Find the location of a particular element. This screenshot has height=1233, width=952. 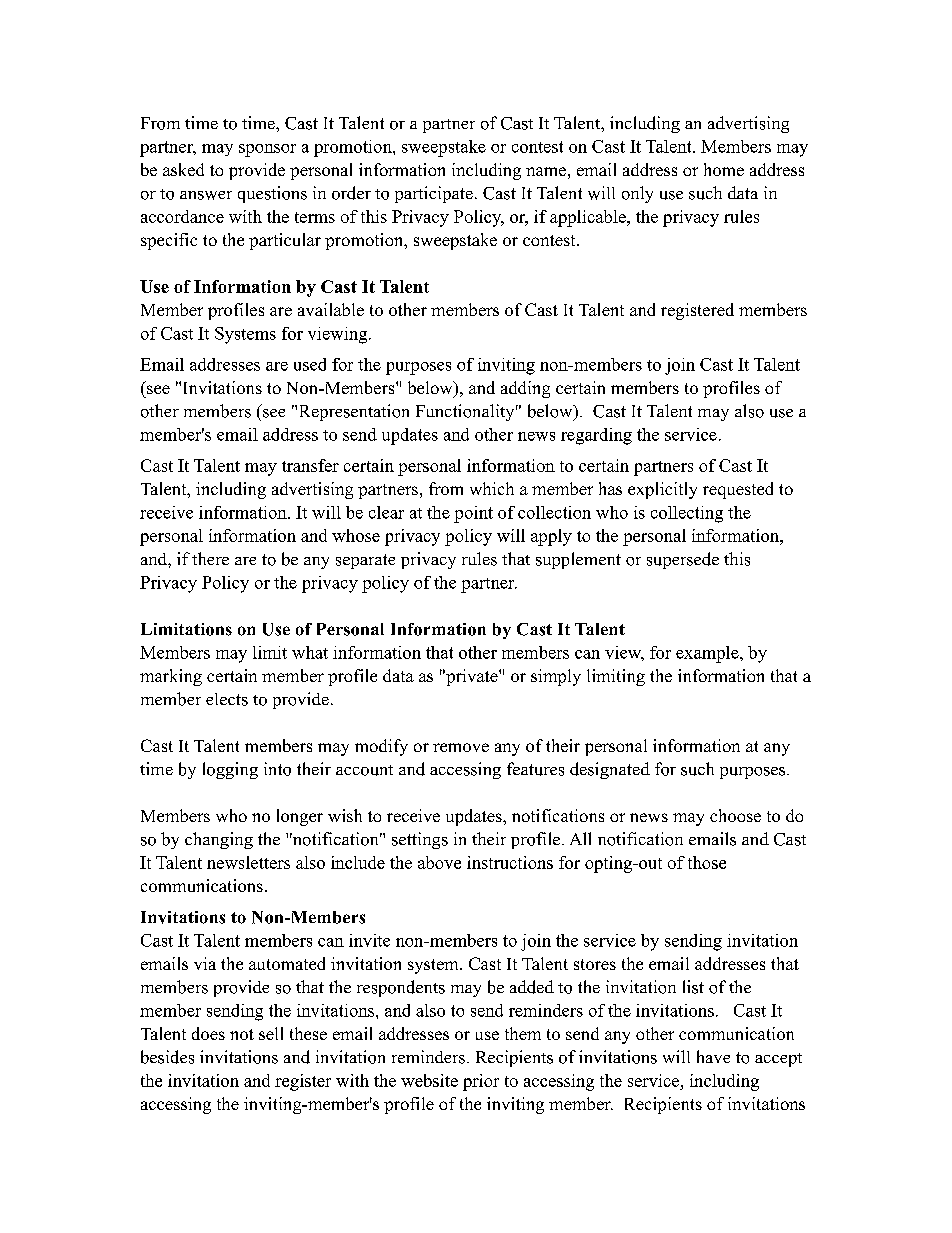

participate is located at coordinates (434, 194).
